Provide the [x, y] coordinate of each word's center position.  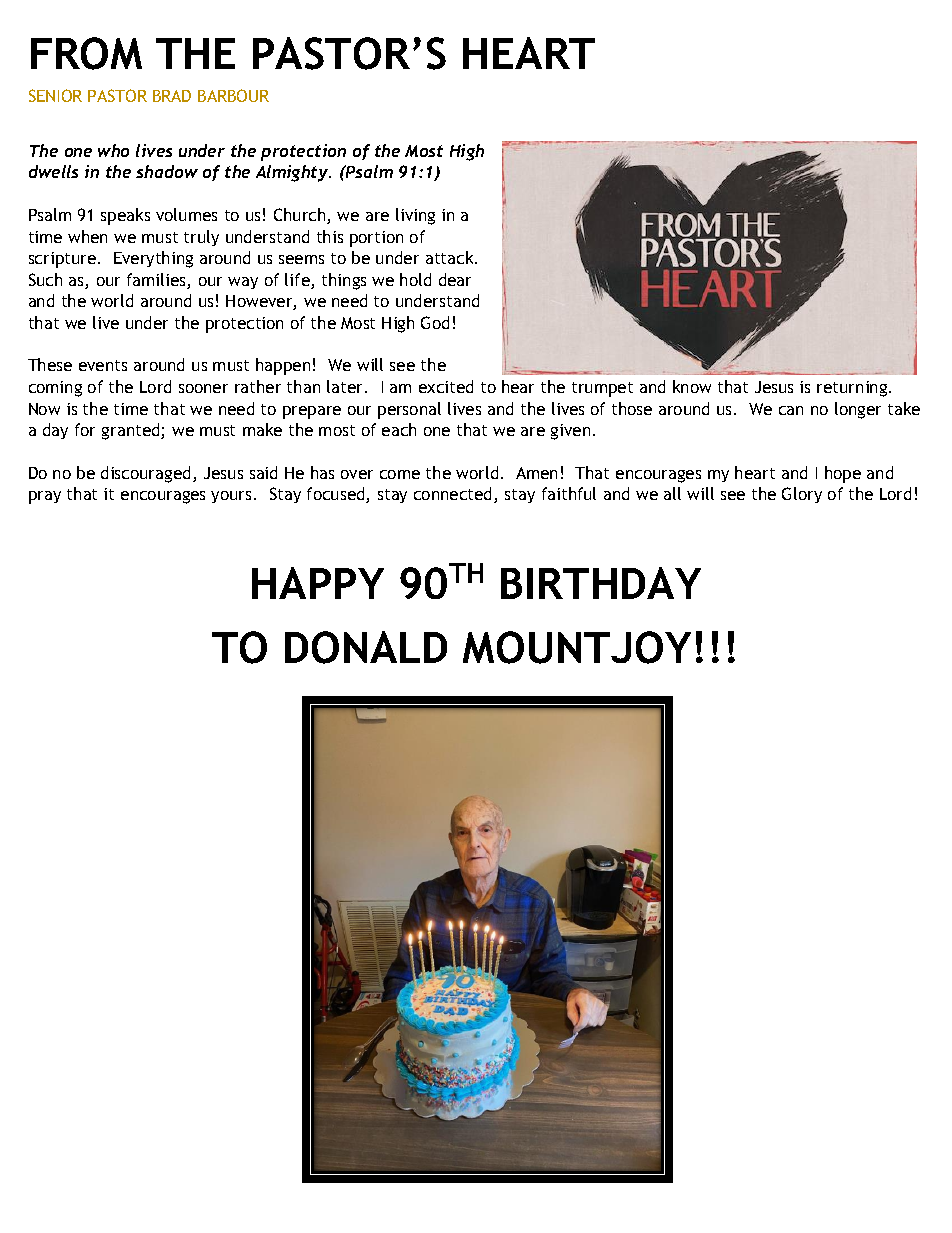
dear [455, 279]
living [415, 216]
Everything [153, 259]
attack [451, 257]
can [791, 410]
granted [132, 431]
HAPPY [318, 583]
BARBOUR [233, 95]
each [399, 429]
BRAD [172, 96]
